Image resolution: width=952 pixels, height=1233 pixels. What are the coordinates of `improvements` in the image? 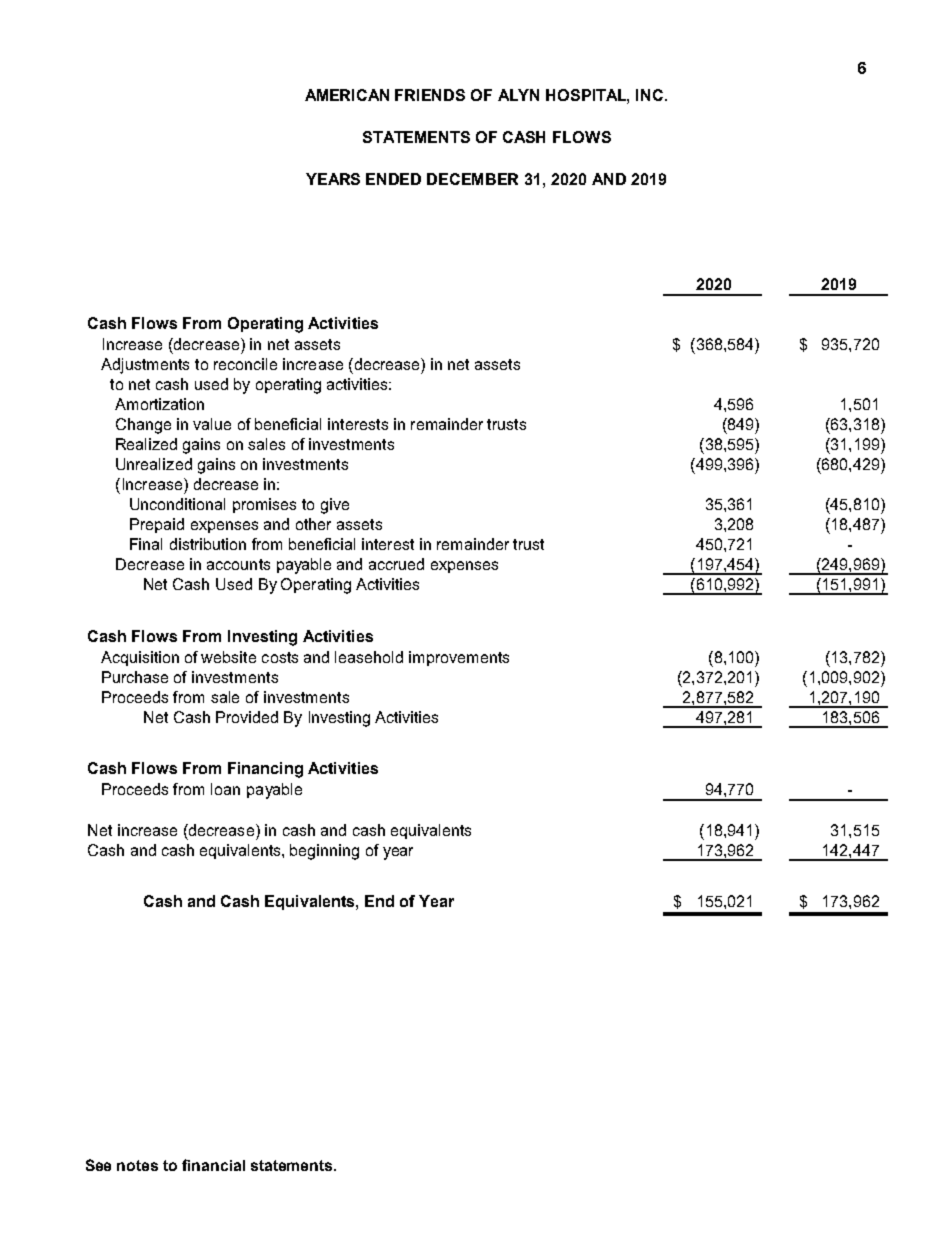 It's located at (459, 658).
